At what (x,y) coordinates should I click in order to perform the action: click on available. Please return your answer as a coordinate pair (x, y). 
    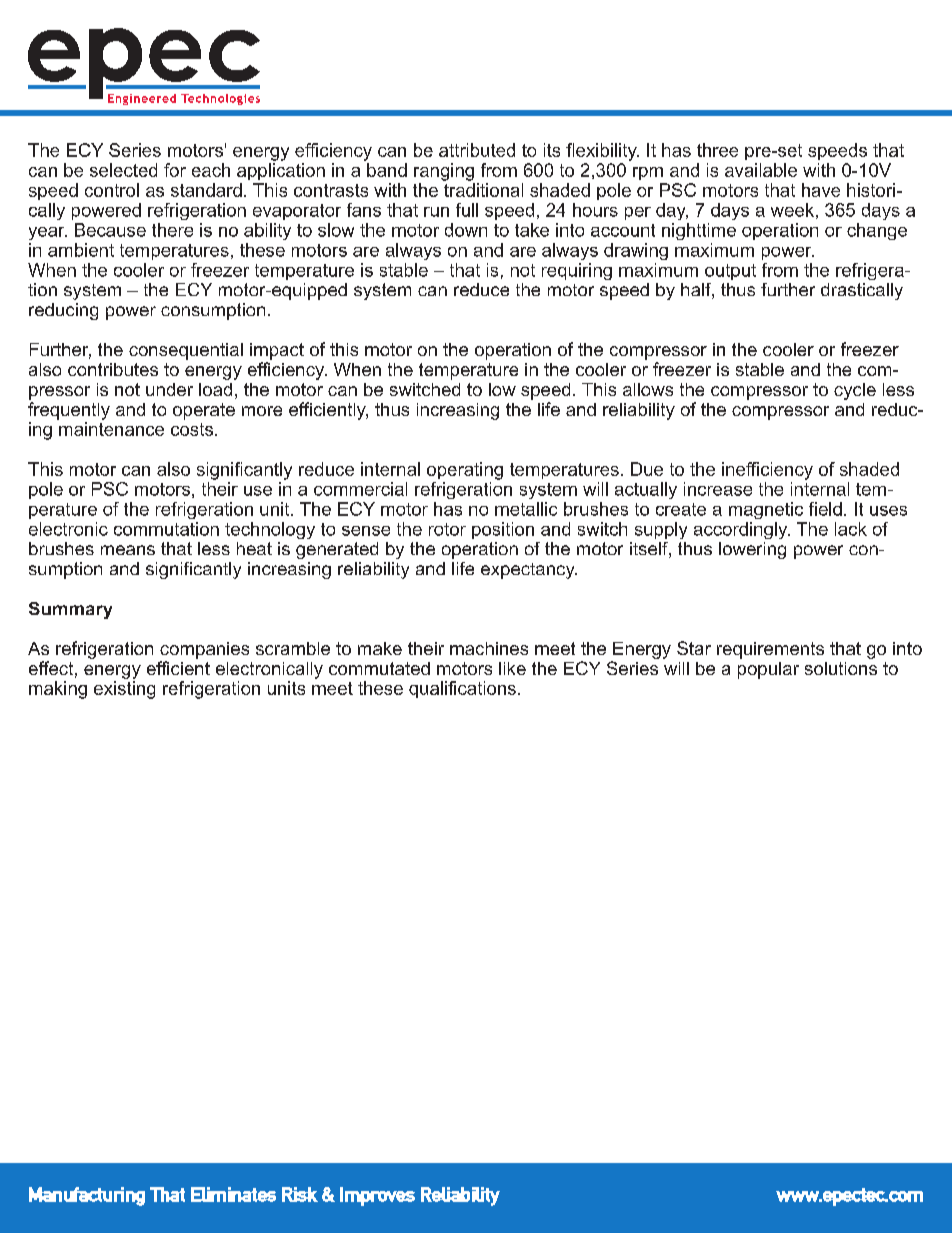
    Looking at the image, I should click on (761, 170).
